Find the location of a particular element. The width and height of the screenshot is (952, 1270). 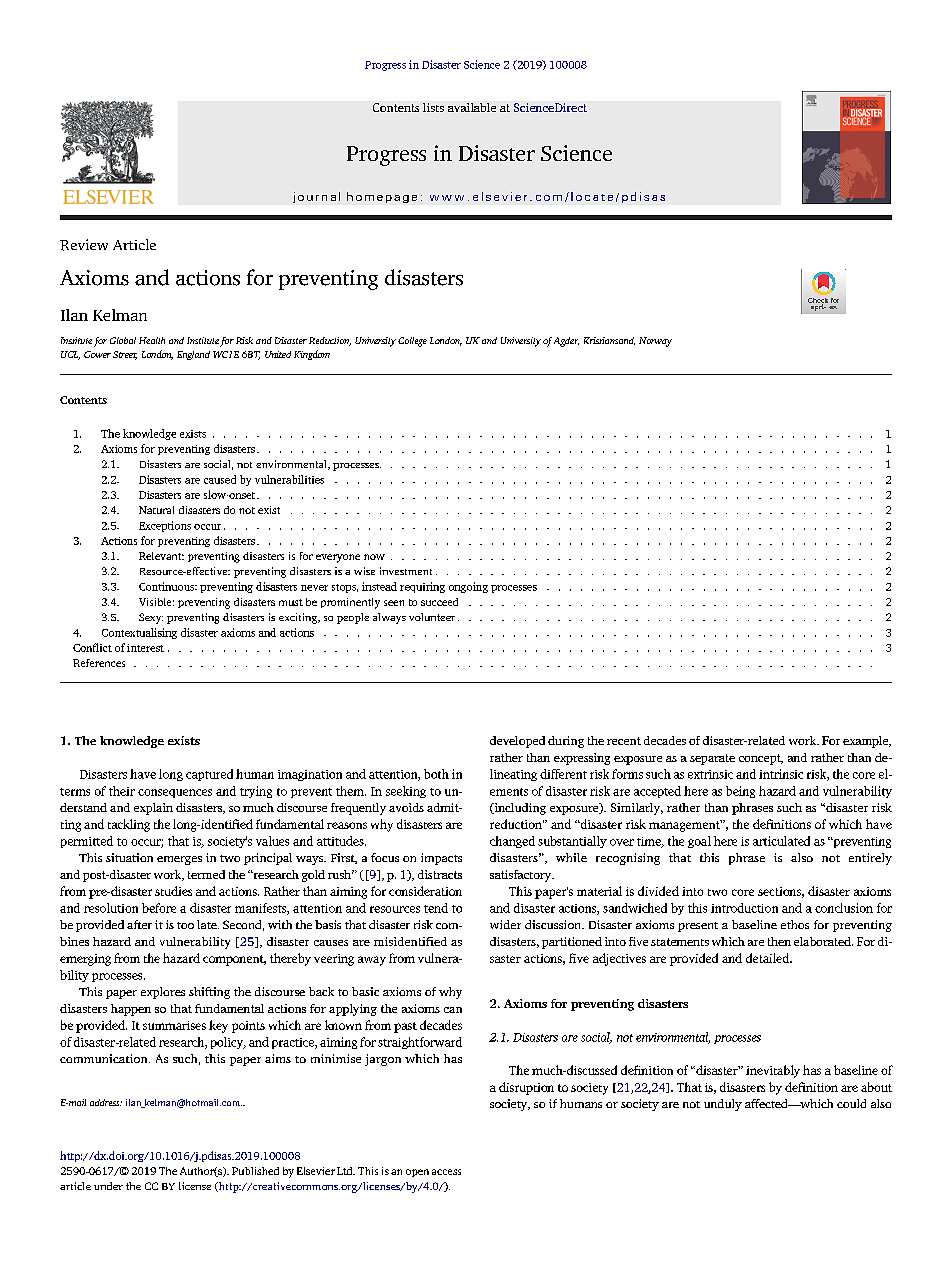

under is located at coordinates (108, 1186).
